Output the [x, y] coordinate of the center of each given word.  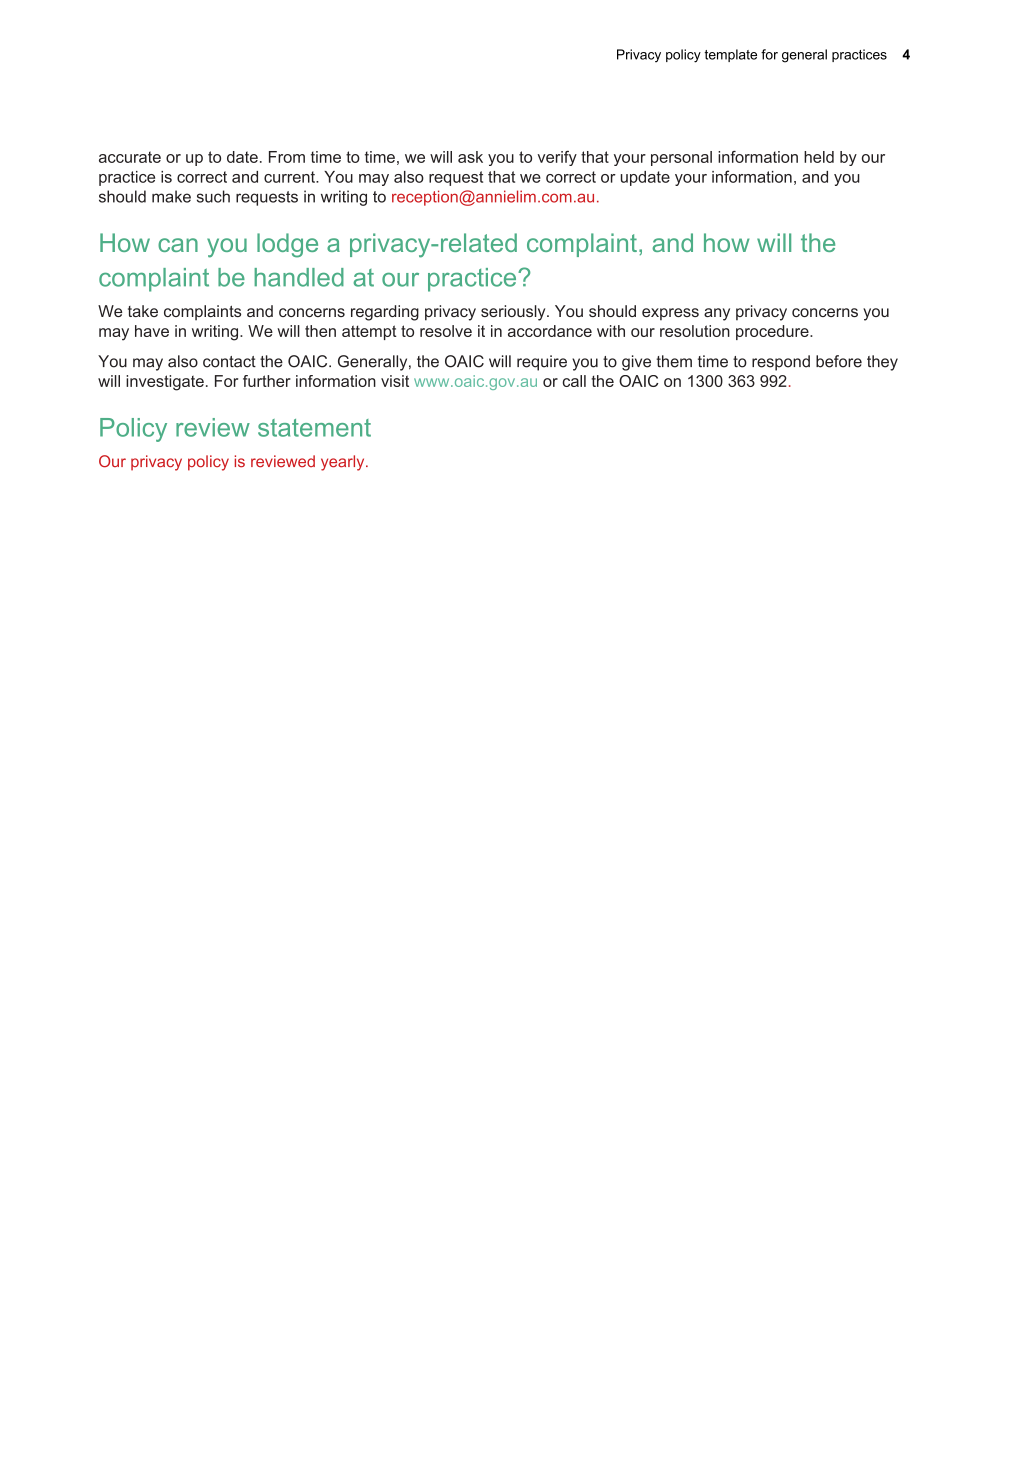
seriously [514, 313]
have [152, 331]
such [213, 196]
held [819, 157]
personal [681, 158]
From [287, 157]
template [730, 55]
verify [557, 158]
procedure [772, 332]
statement [314, 428]
